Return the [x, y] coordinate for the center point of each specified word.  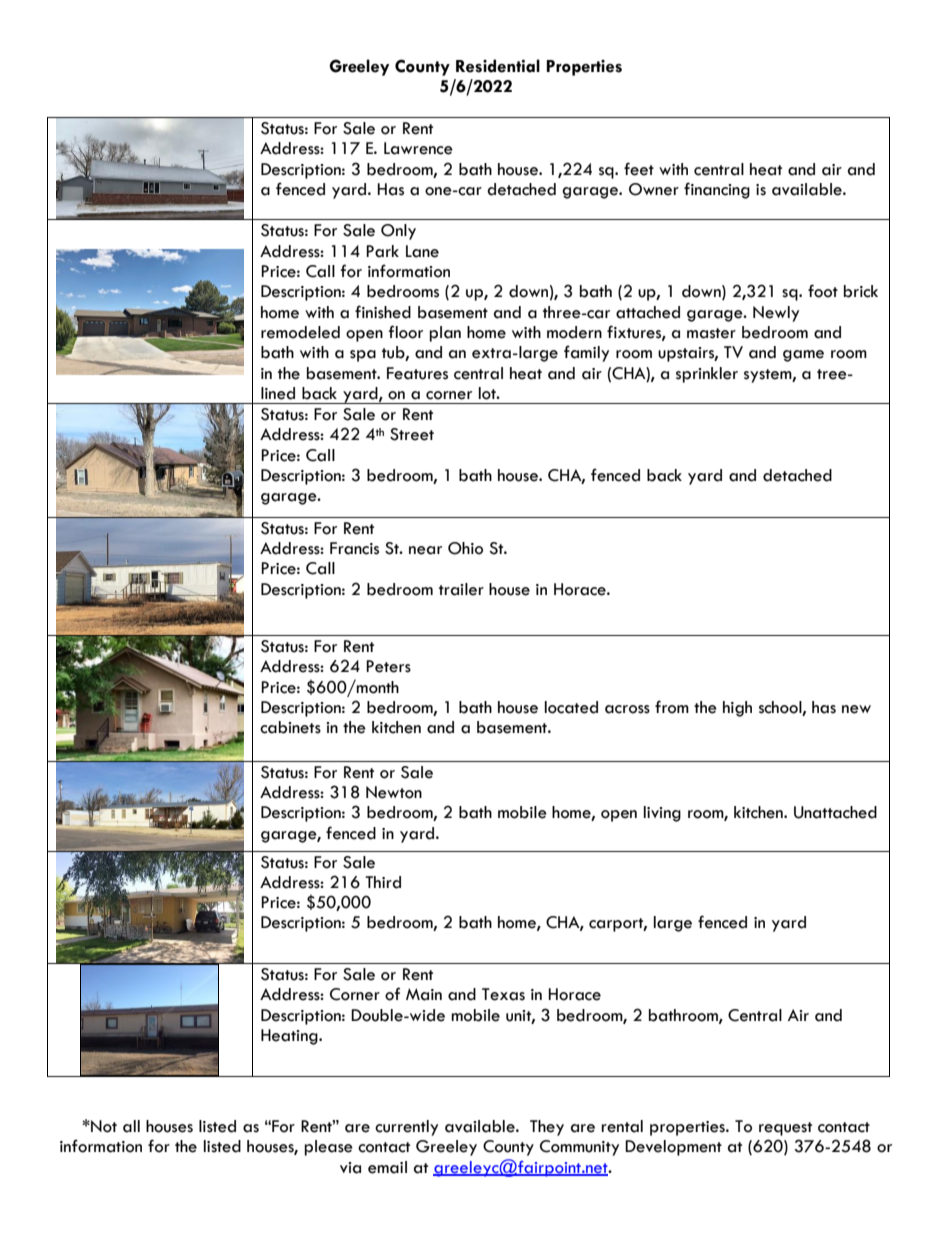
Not [103, 1126]
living [662, 814]
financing [717, 190]
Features [417, 373]
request [785, 1129]
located [571, 707]
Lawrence [418, 148]
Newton [394, 792]
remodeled [300, 332]
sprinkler [707, 375]
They [547, 1128]
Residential [498, 66]
